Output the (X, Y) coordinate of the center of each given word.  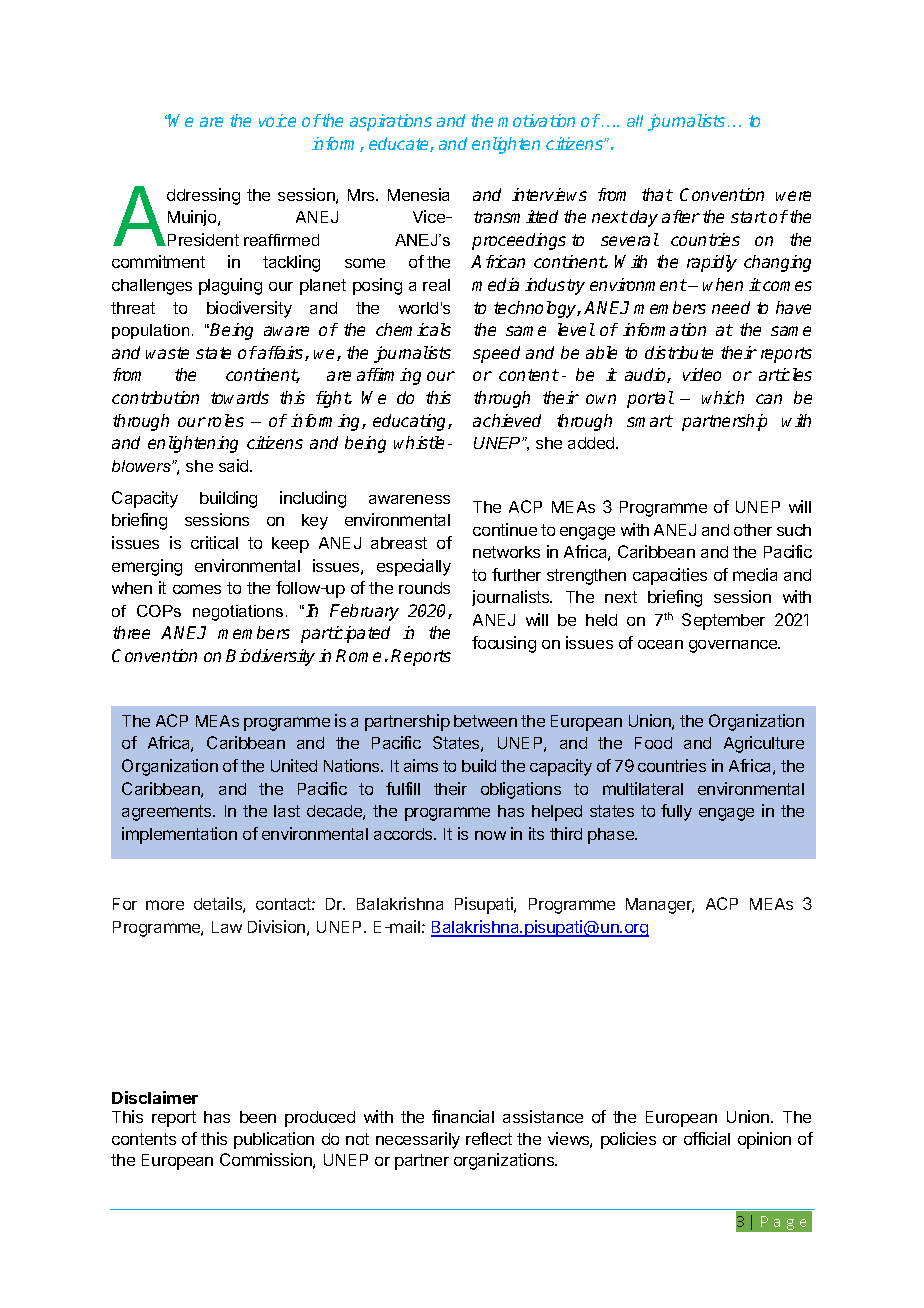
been (258, 1117)
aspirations (391, 122)
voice (277, 120)
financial (463, 1116)
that (657, 194)
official (707, 1138)
